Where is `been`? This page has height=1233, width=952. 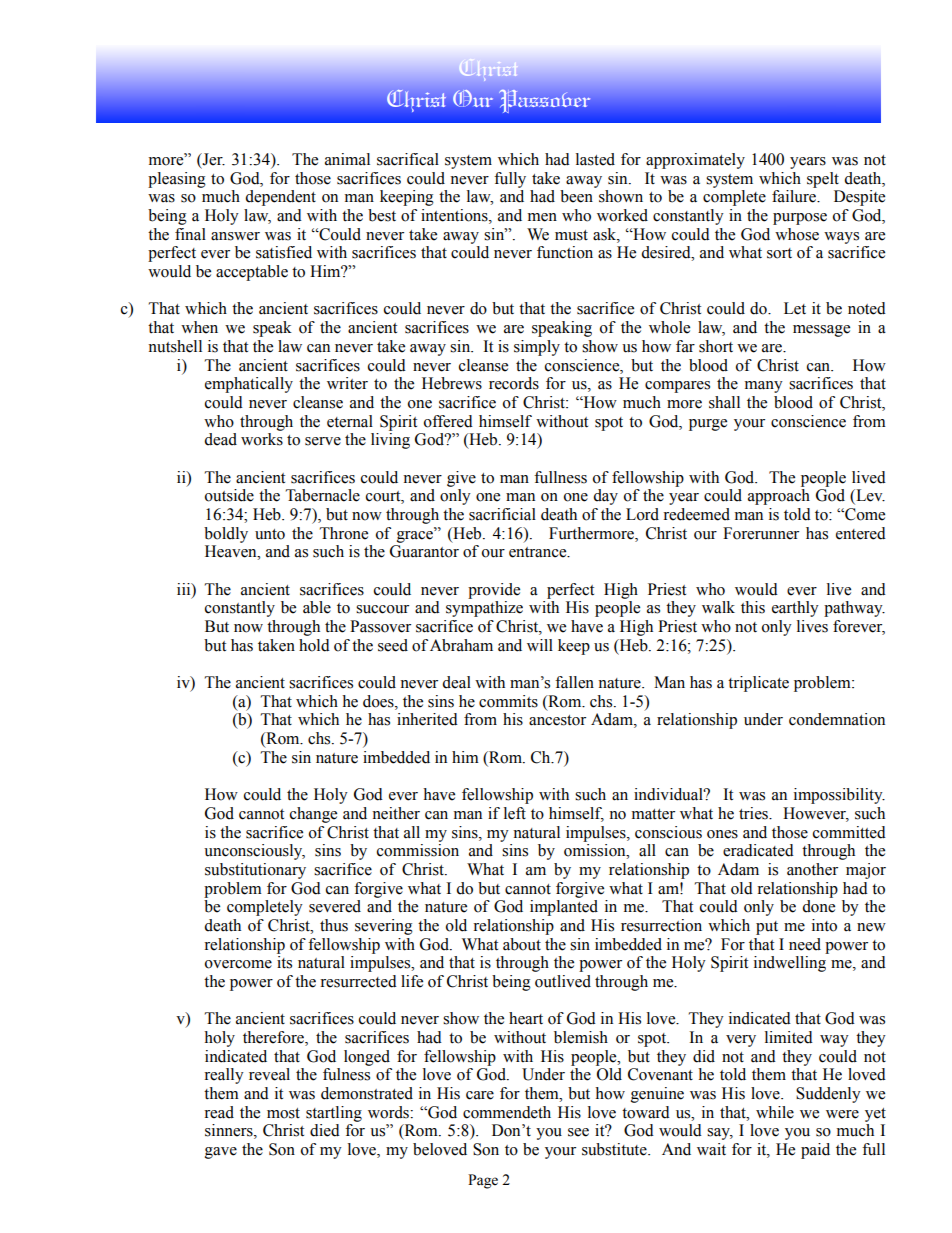
been is located at coordinates (576, 196).
